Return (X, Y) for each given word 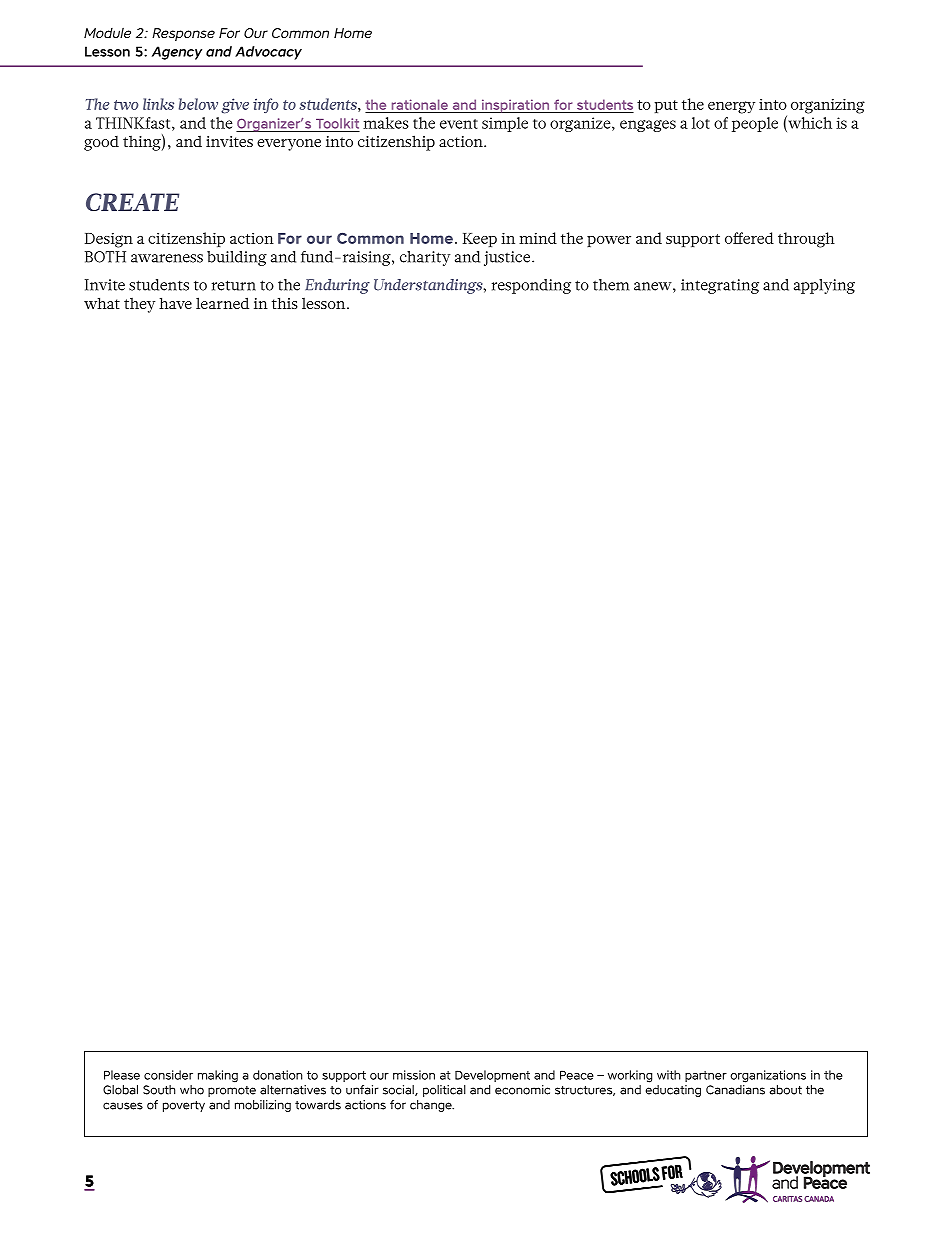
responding (531, 286)
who (192, 1090)
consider (168, 1075)
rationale (420, 104)
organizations (768, 1076)
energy (731, 107)
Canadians (735, 1090)
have (175, 303)
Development (492, 1076)
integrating (720, 286)
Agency (177, 53)
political (444, 1091)
